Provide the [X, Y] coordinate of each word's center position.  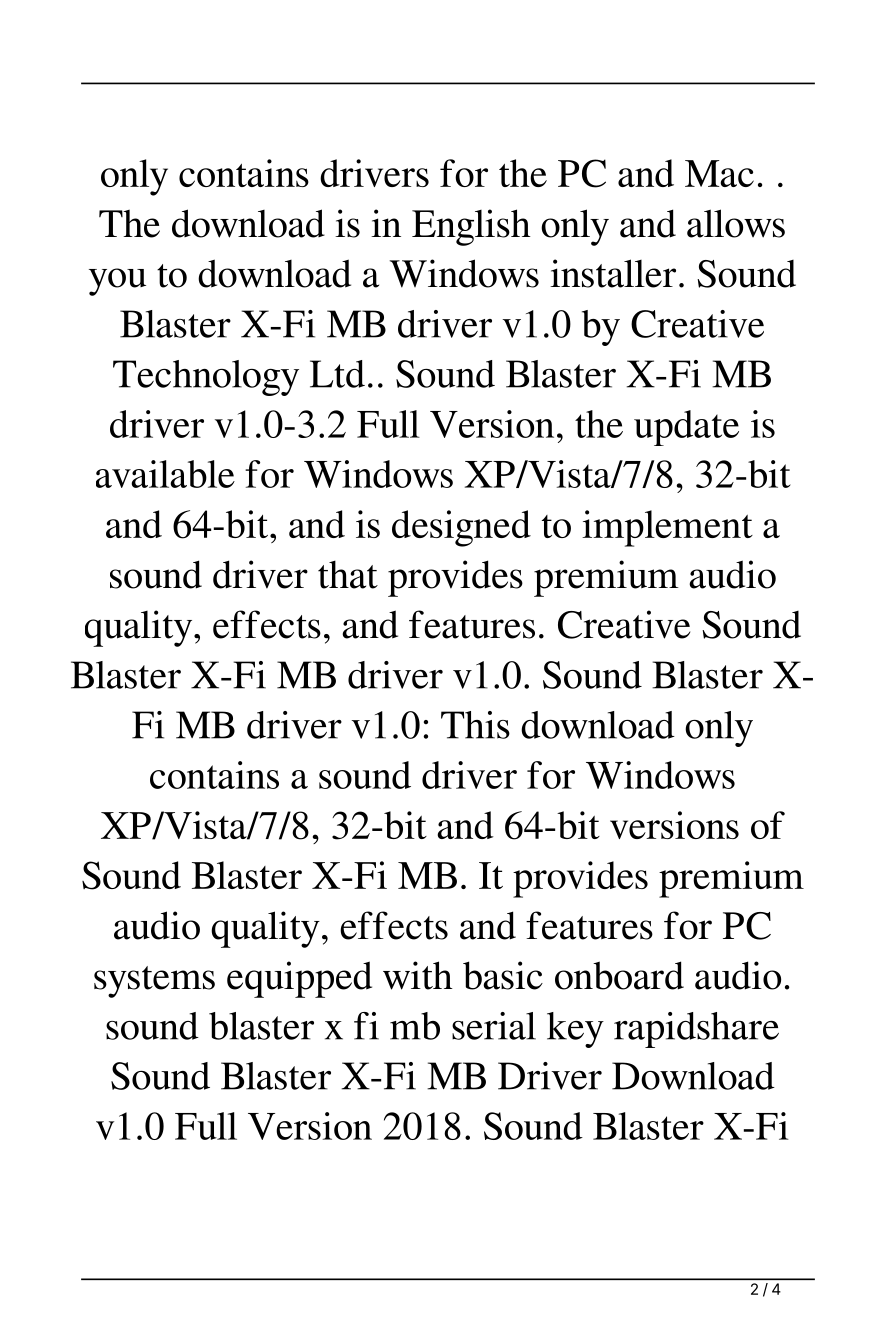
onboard [619, 975]
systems [154, 982]
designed [461, 528]
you [117, 282]
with [418, 975]
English [471, 227]
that [348, 574]
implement [667, 528]
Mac [719, 173]
